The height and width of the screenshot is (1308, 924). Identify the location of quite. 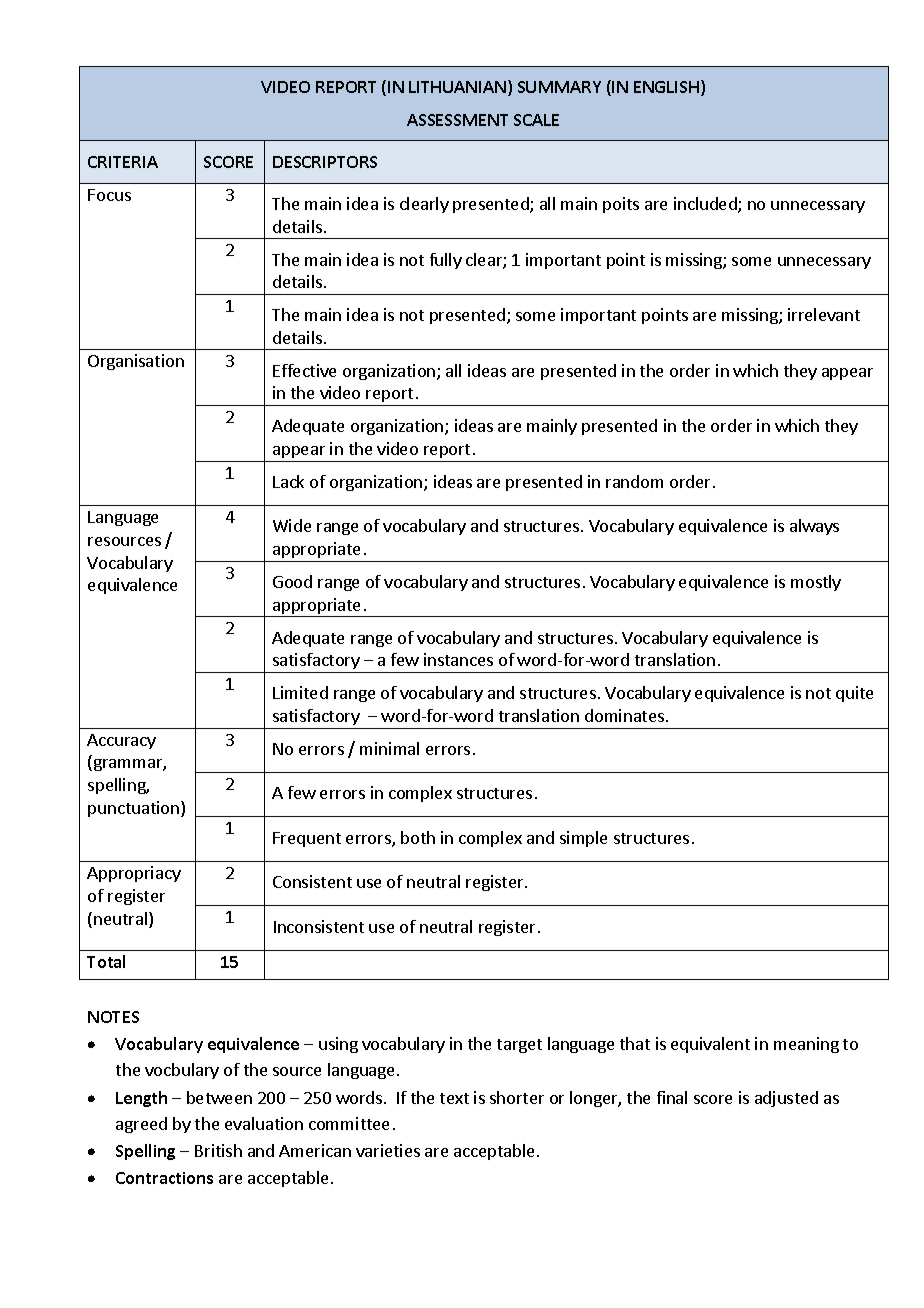
(854, 694).
